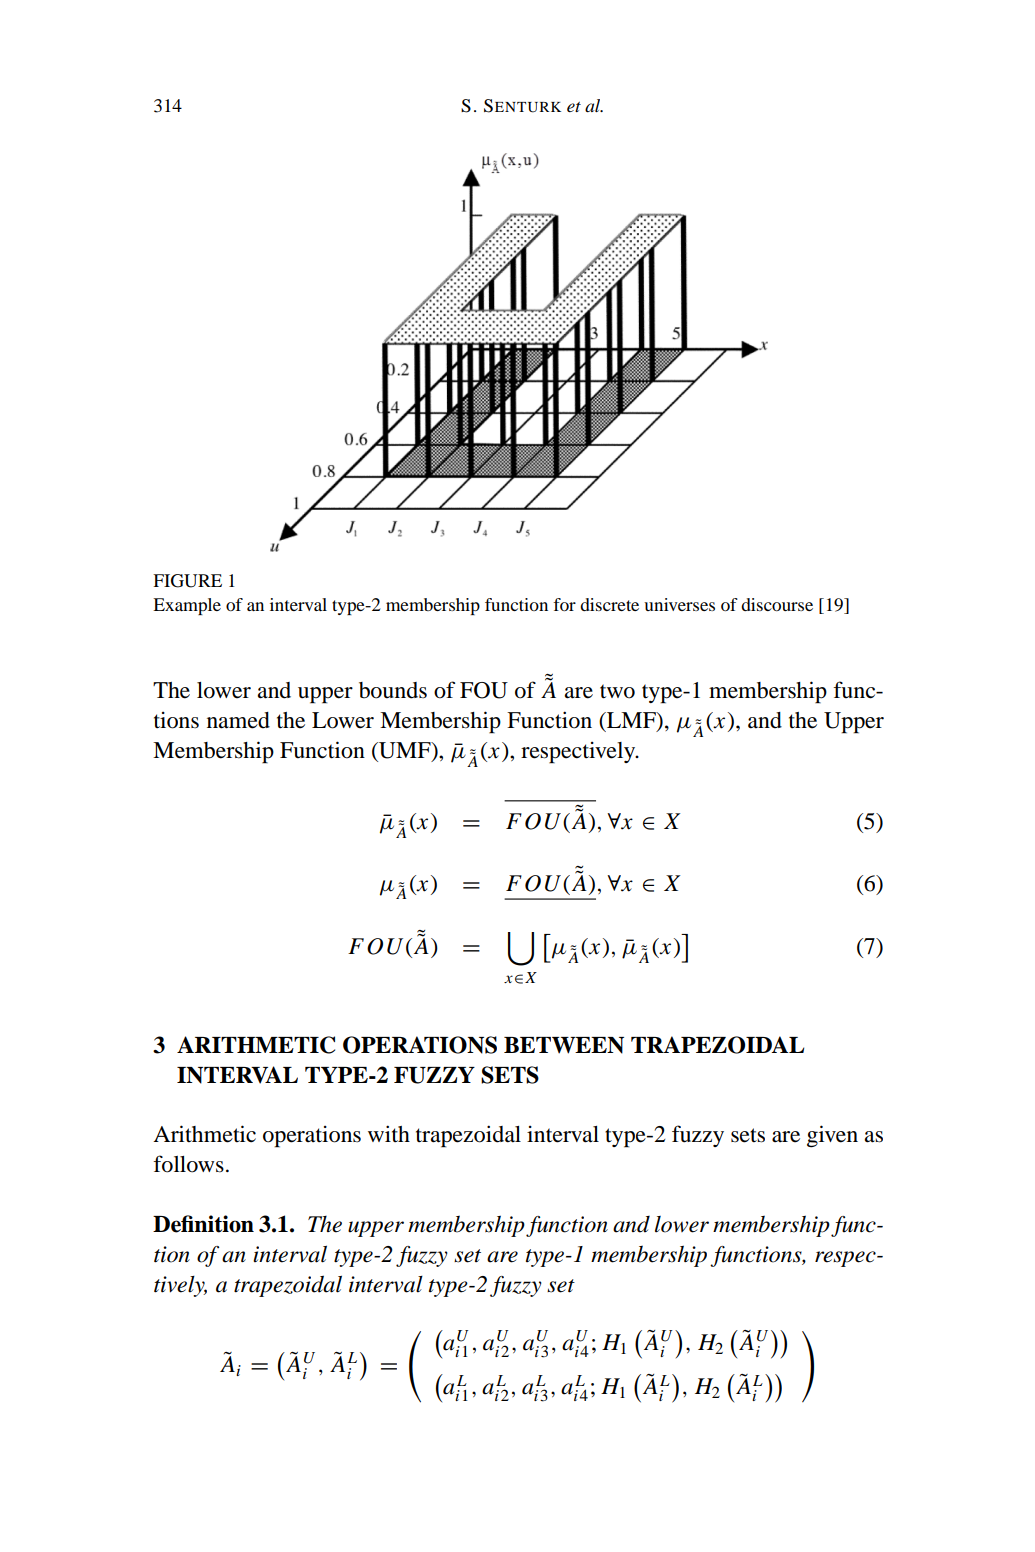 This screenshot has width=1035, height=1552. What do you see at coordinates (389, 1133) in the screenshot?
I see `with` at bounding box center [389, 1133].
